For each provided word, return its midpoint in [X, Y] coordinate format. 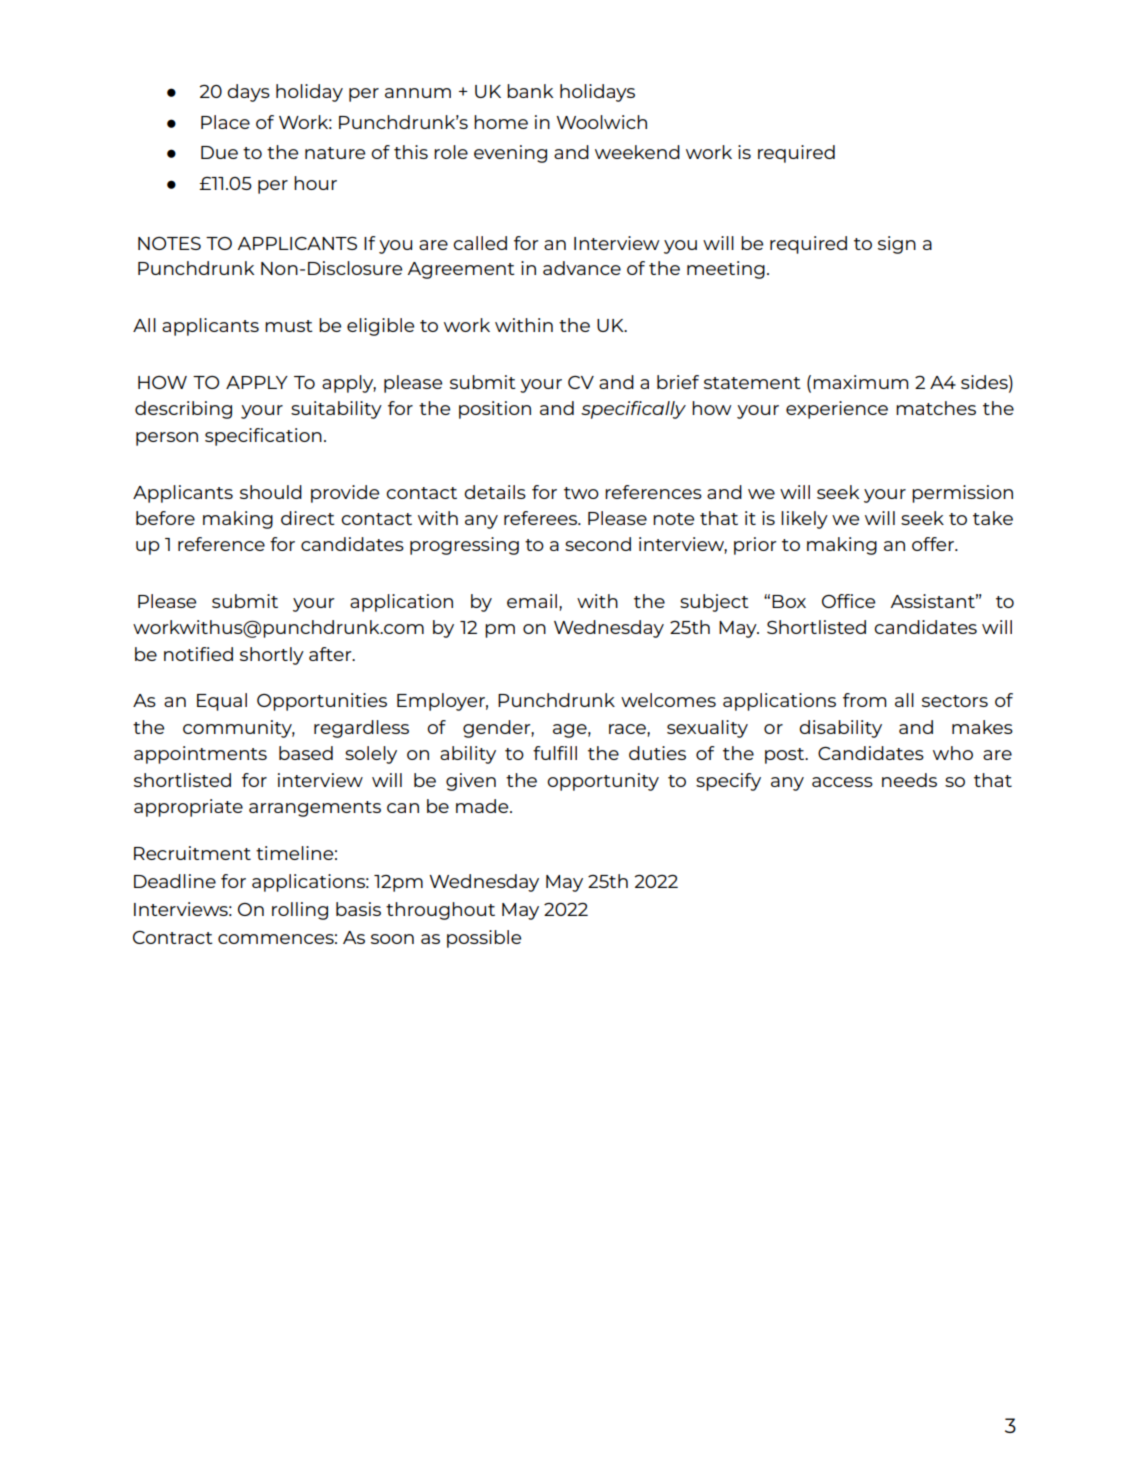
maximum [861, 382]
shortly [272, 656]
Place [225, 122]
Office [848, 601]
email [532, 601]
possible [484, 939]
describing [183, 410]
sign [897, 245]
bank [530, 91]
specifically [633, 410]
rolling [300, 911]
